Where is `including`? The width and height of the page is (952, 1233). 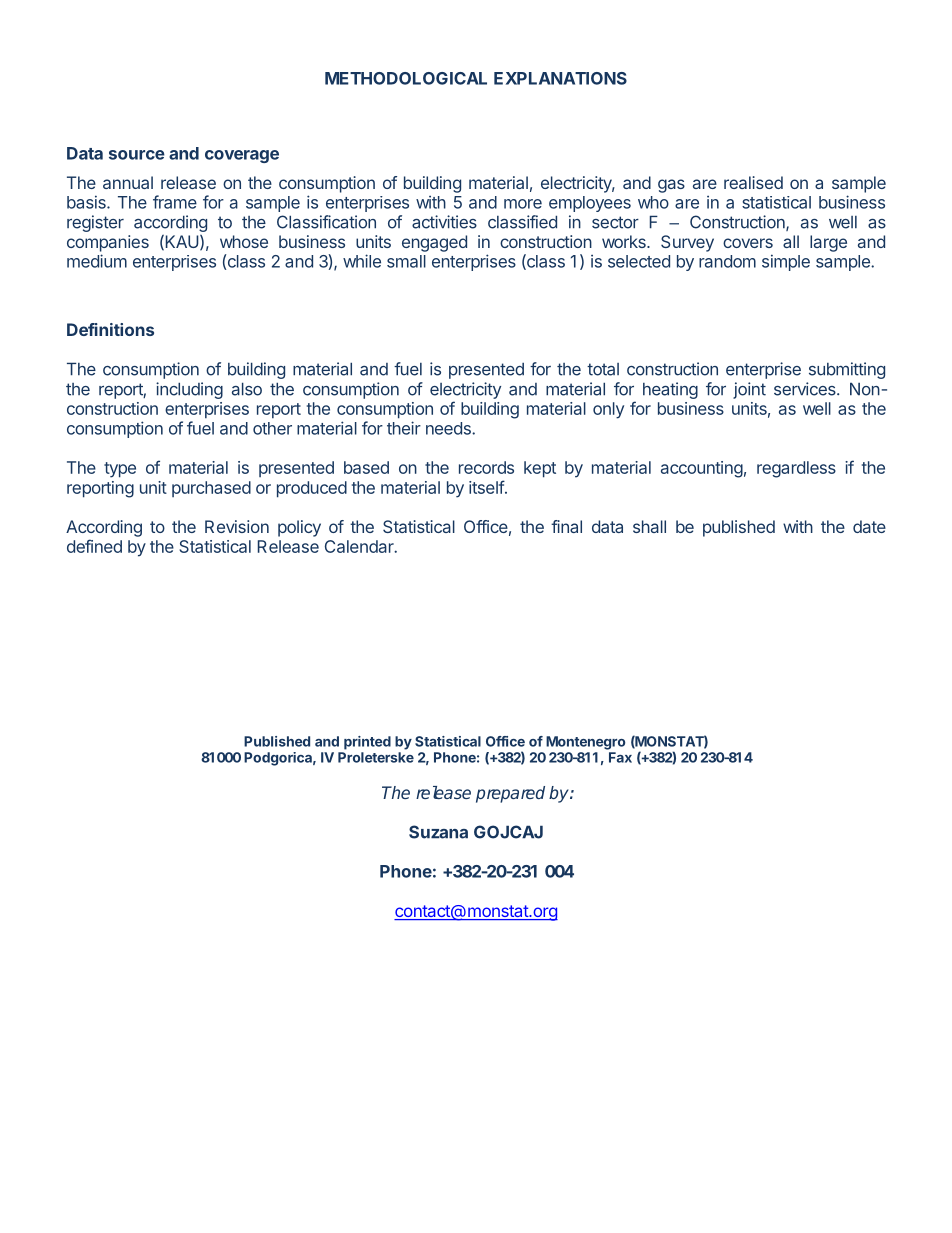 including is located at coordinates (189, 390).
